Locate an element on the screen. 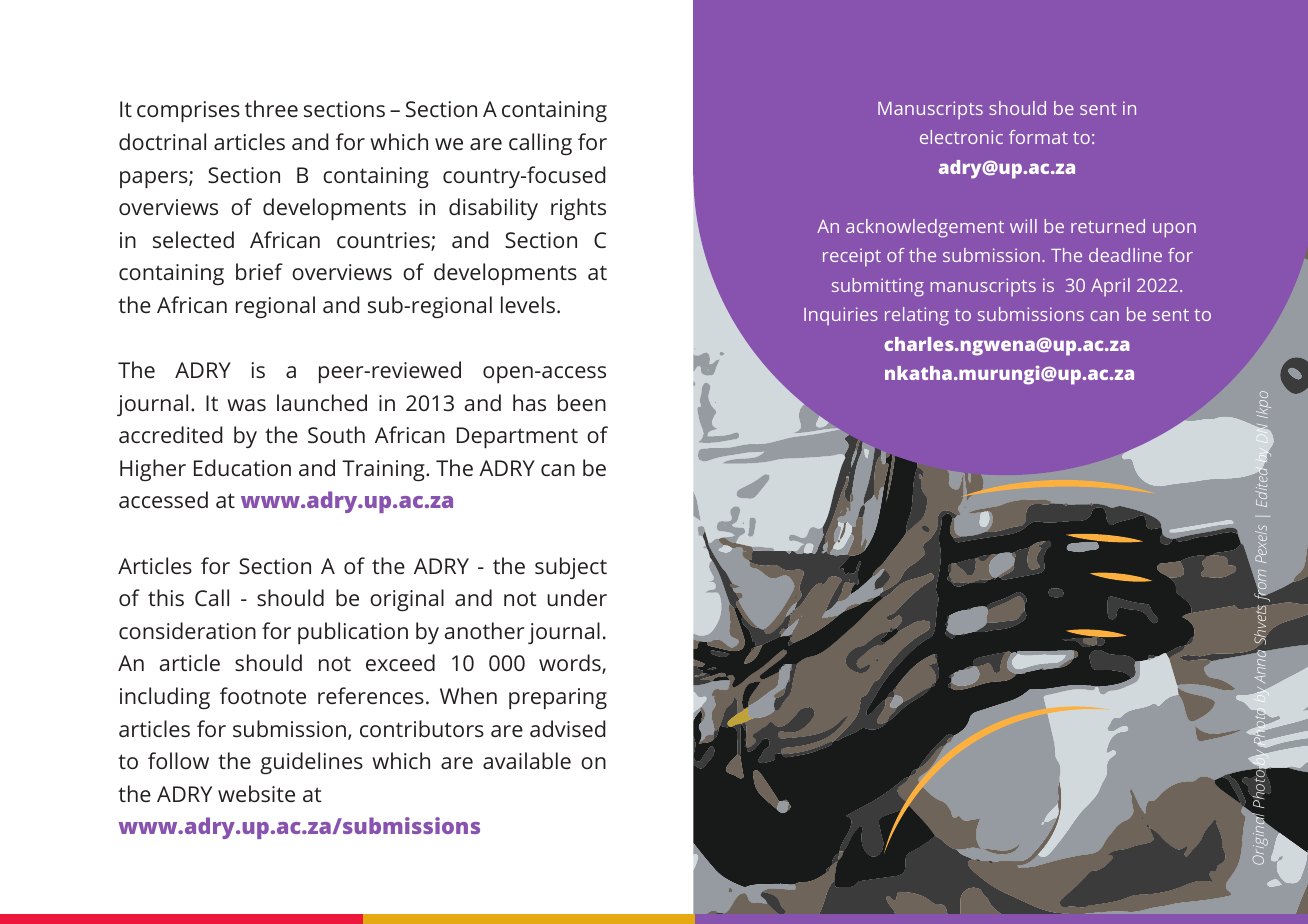  format is located at coordinates (1038, 137).
